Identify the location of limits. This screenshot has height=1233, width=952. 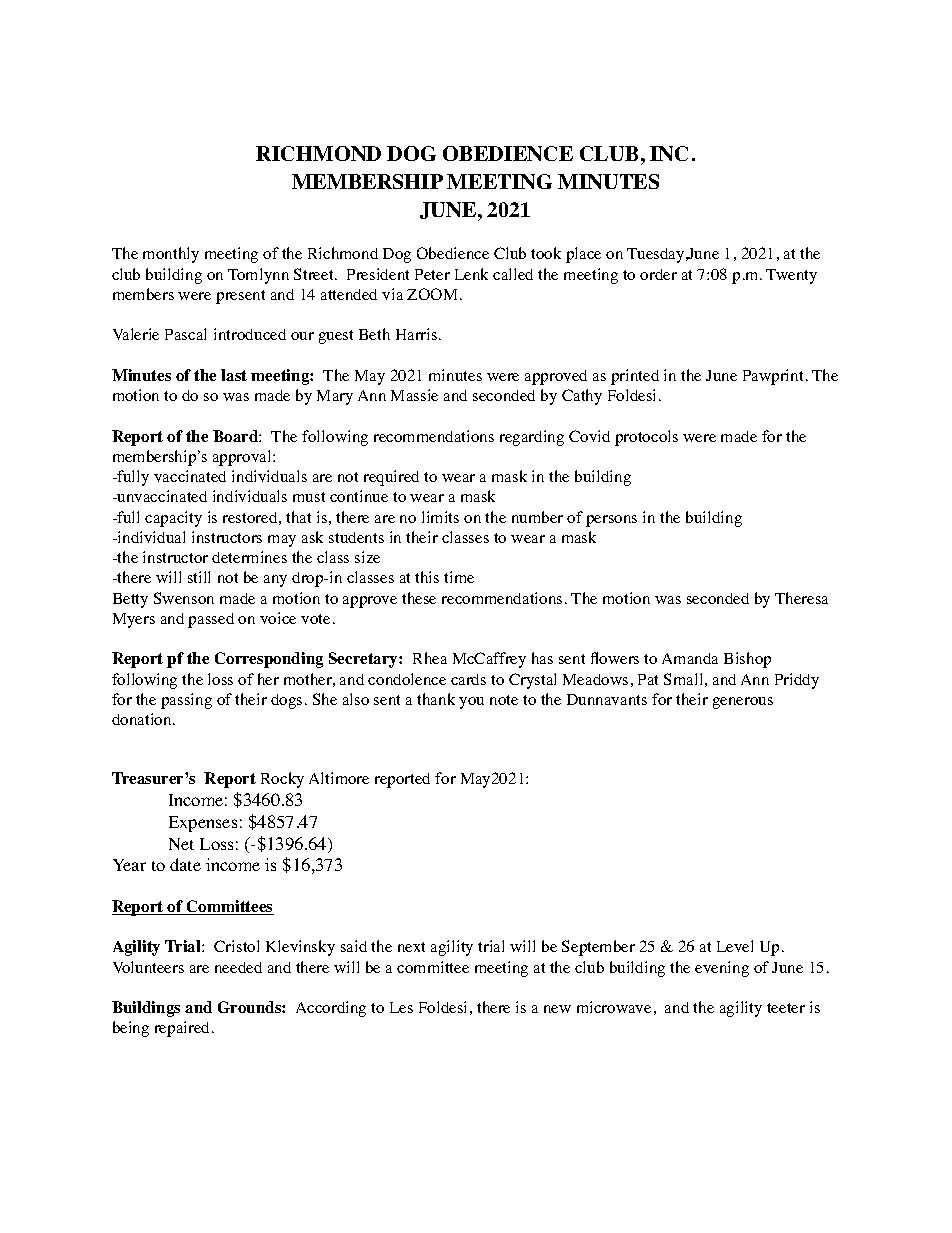
(440, 517).
